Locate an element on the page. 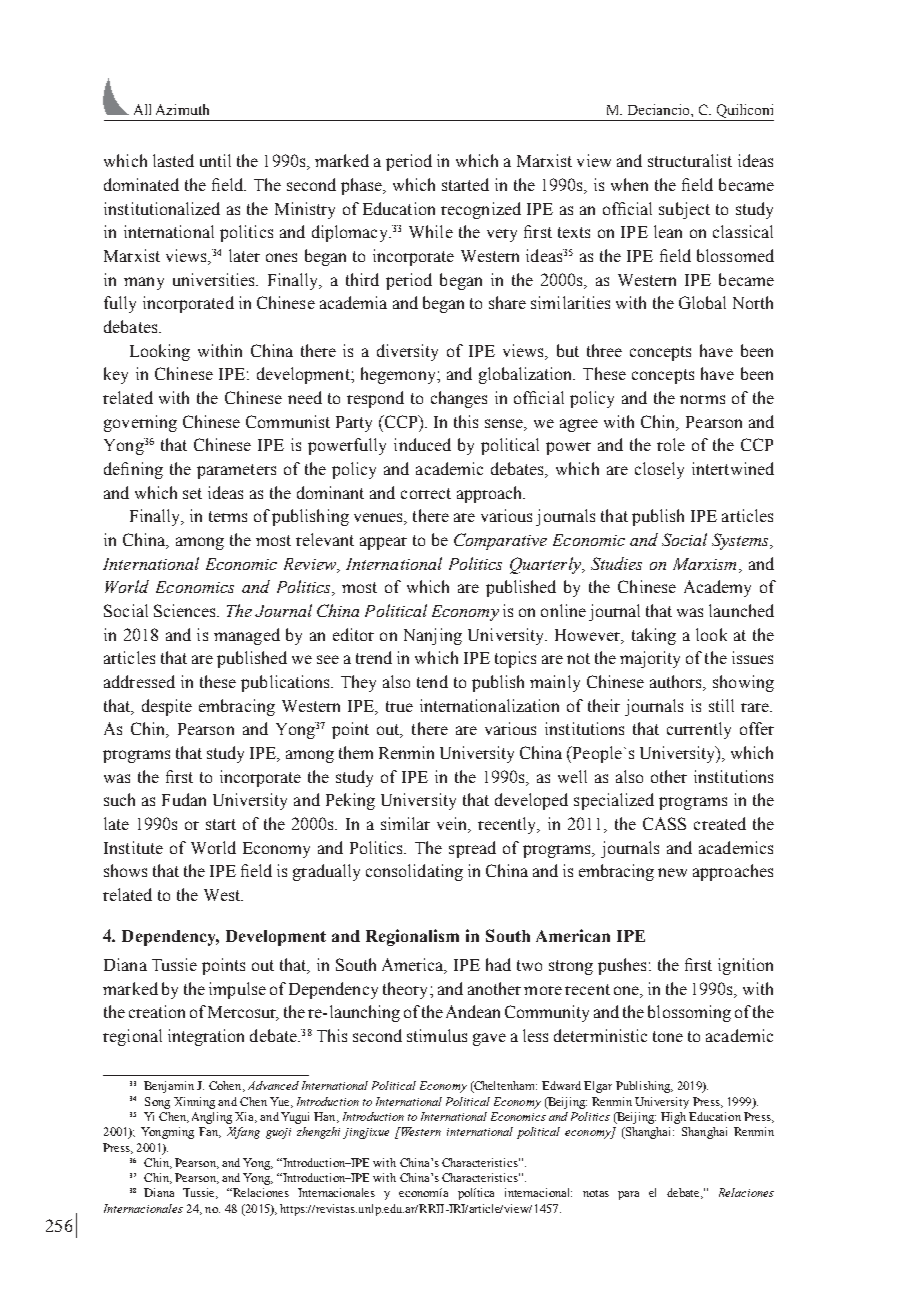 Image resolution: width=903 pixels, height=1316 pixels. phase is located at coordinates (363, 186).
